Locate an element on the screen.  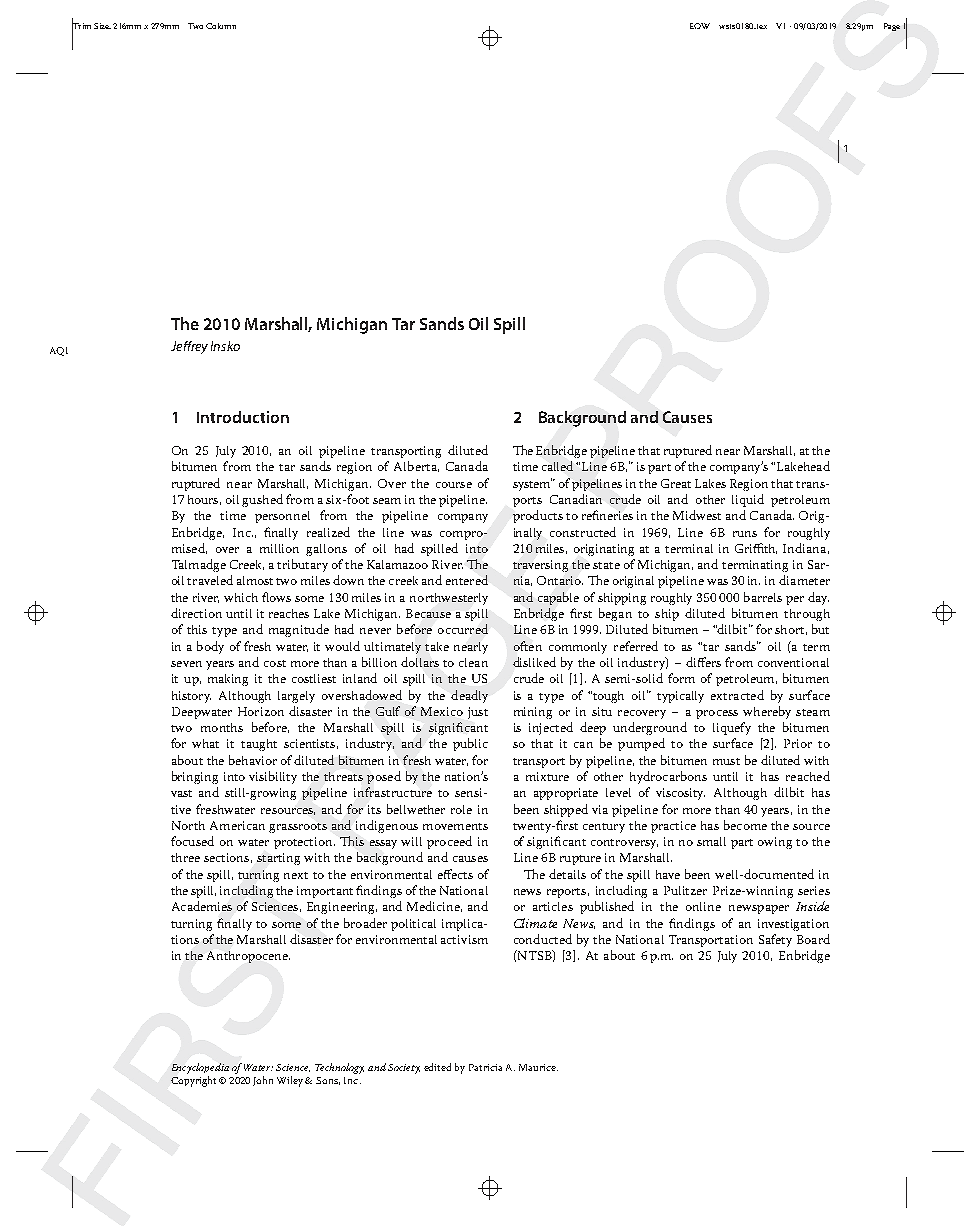
Introduction is located at coordinates (243, 417).
